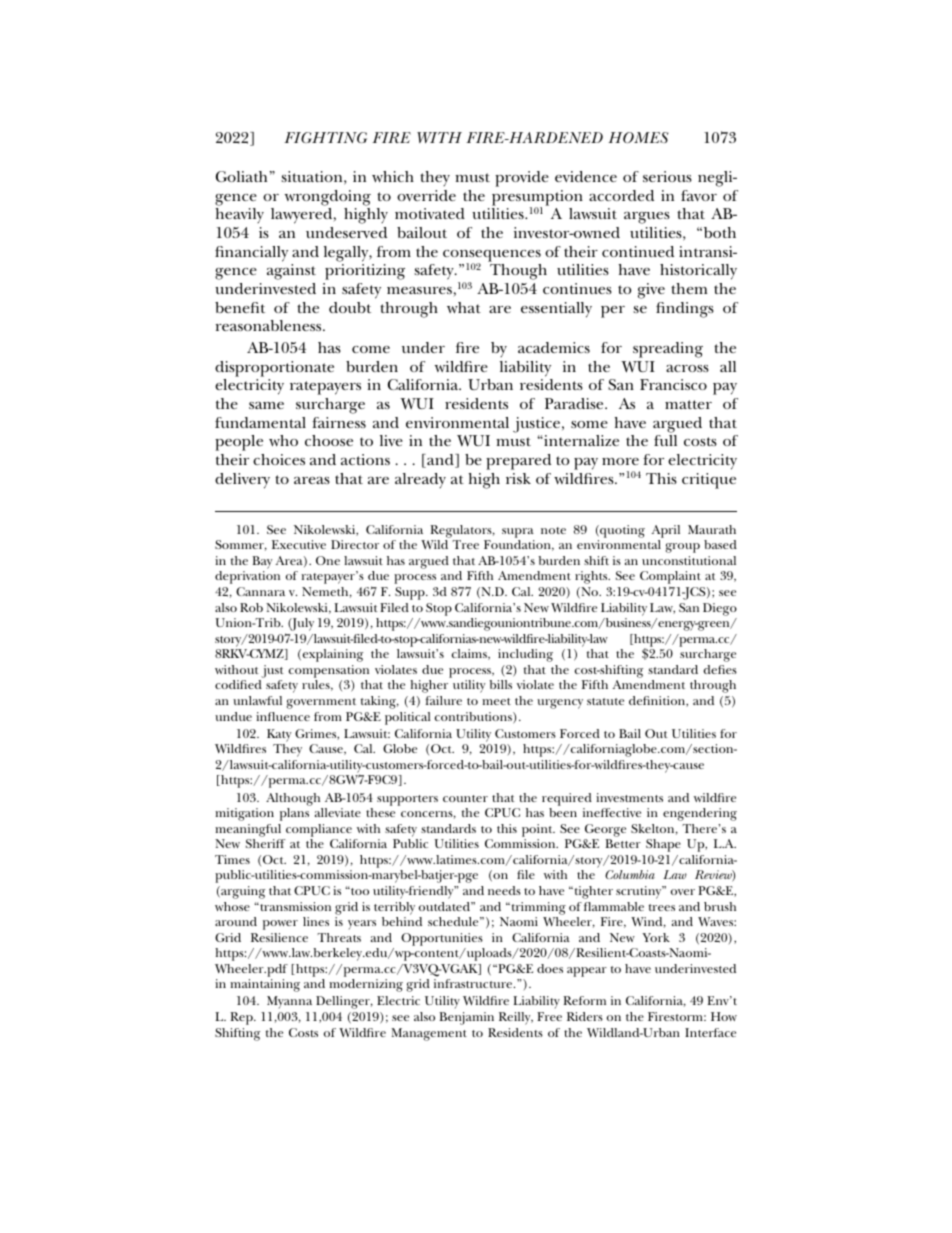 The width and height of the page is (952, 1233). Describe the element at coordinates (466, 1018) in the page. I see `Benjamin` at that location.
